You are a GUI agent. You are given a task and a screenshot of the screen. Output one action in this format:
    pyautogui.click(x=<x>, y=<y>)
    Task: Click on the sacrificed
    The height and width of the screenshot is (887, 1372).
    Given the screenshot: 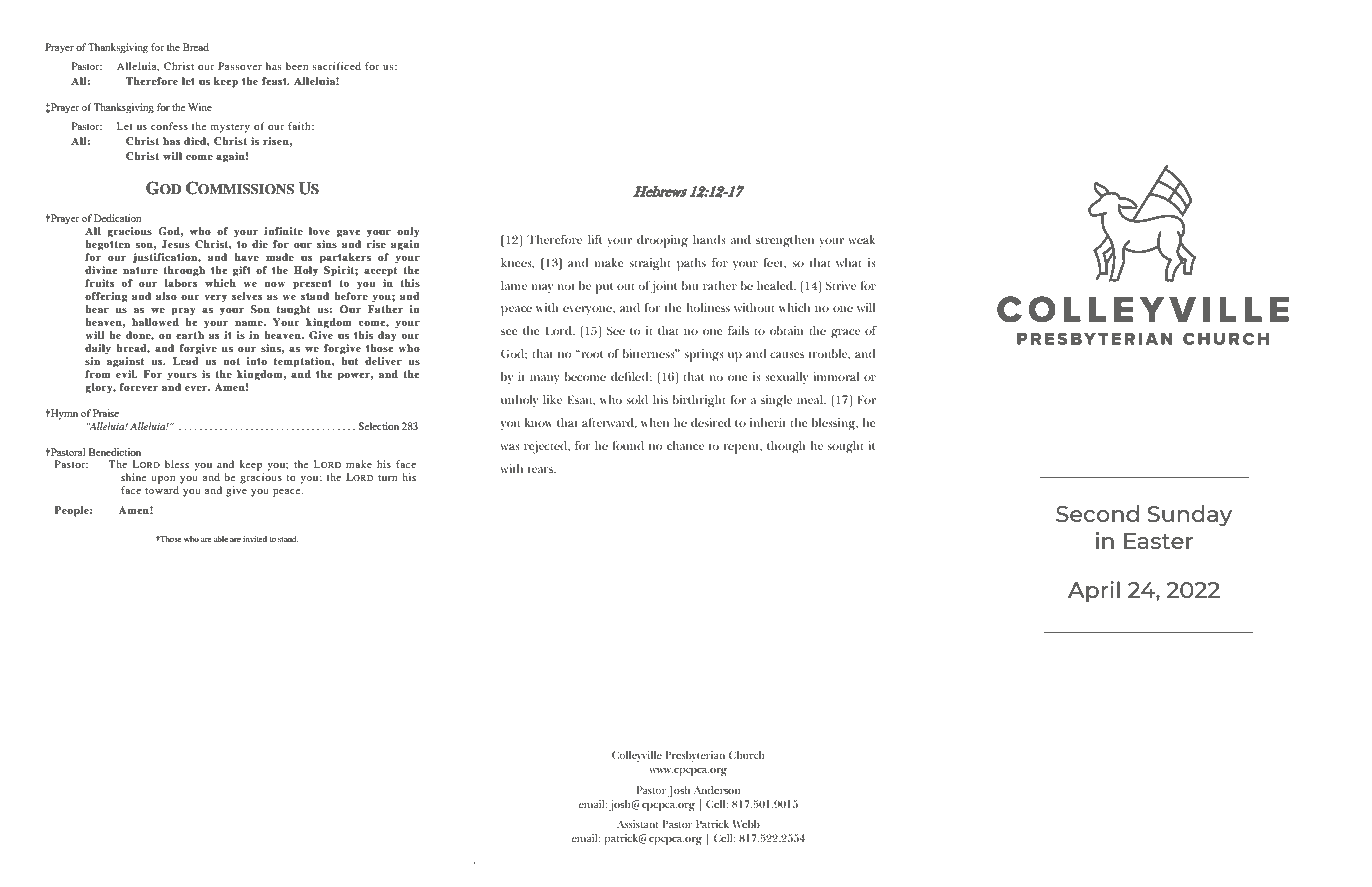 What is the action you would take?
    pyautogui.click(x=336, y=66)
